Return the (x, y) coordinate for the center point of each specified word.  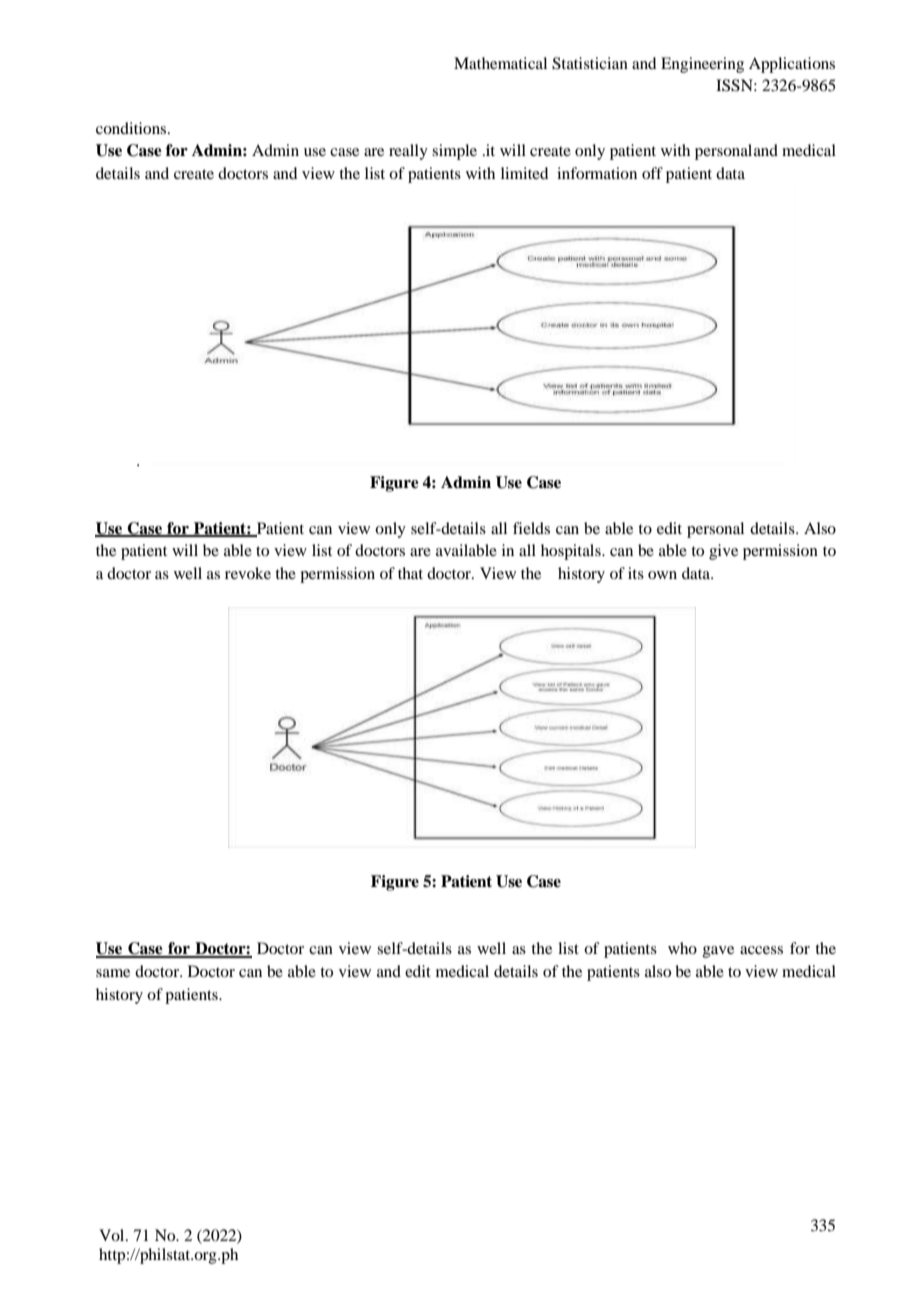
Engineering (702, 65)
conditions (132, 128)
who (682, 948)
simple (454, 152)
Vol (113, 1235)
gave (718, 952)
